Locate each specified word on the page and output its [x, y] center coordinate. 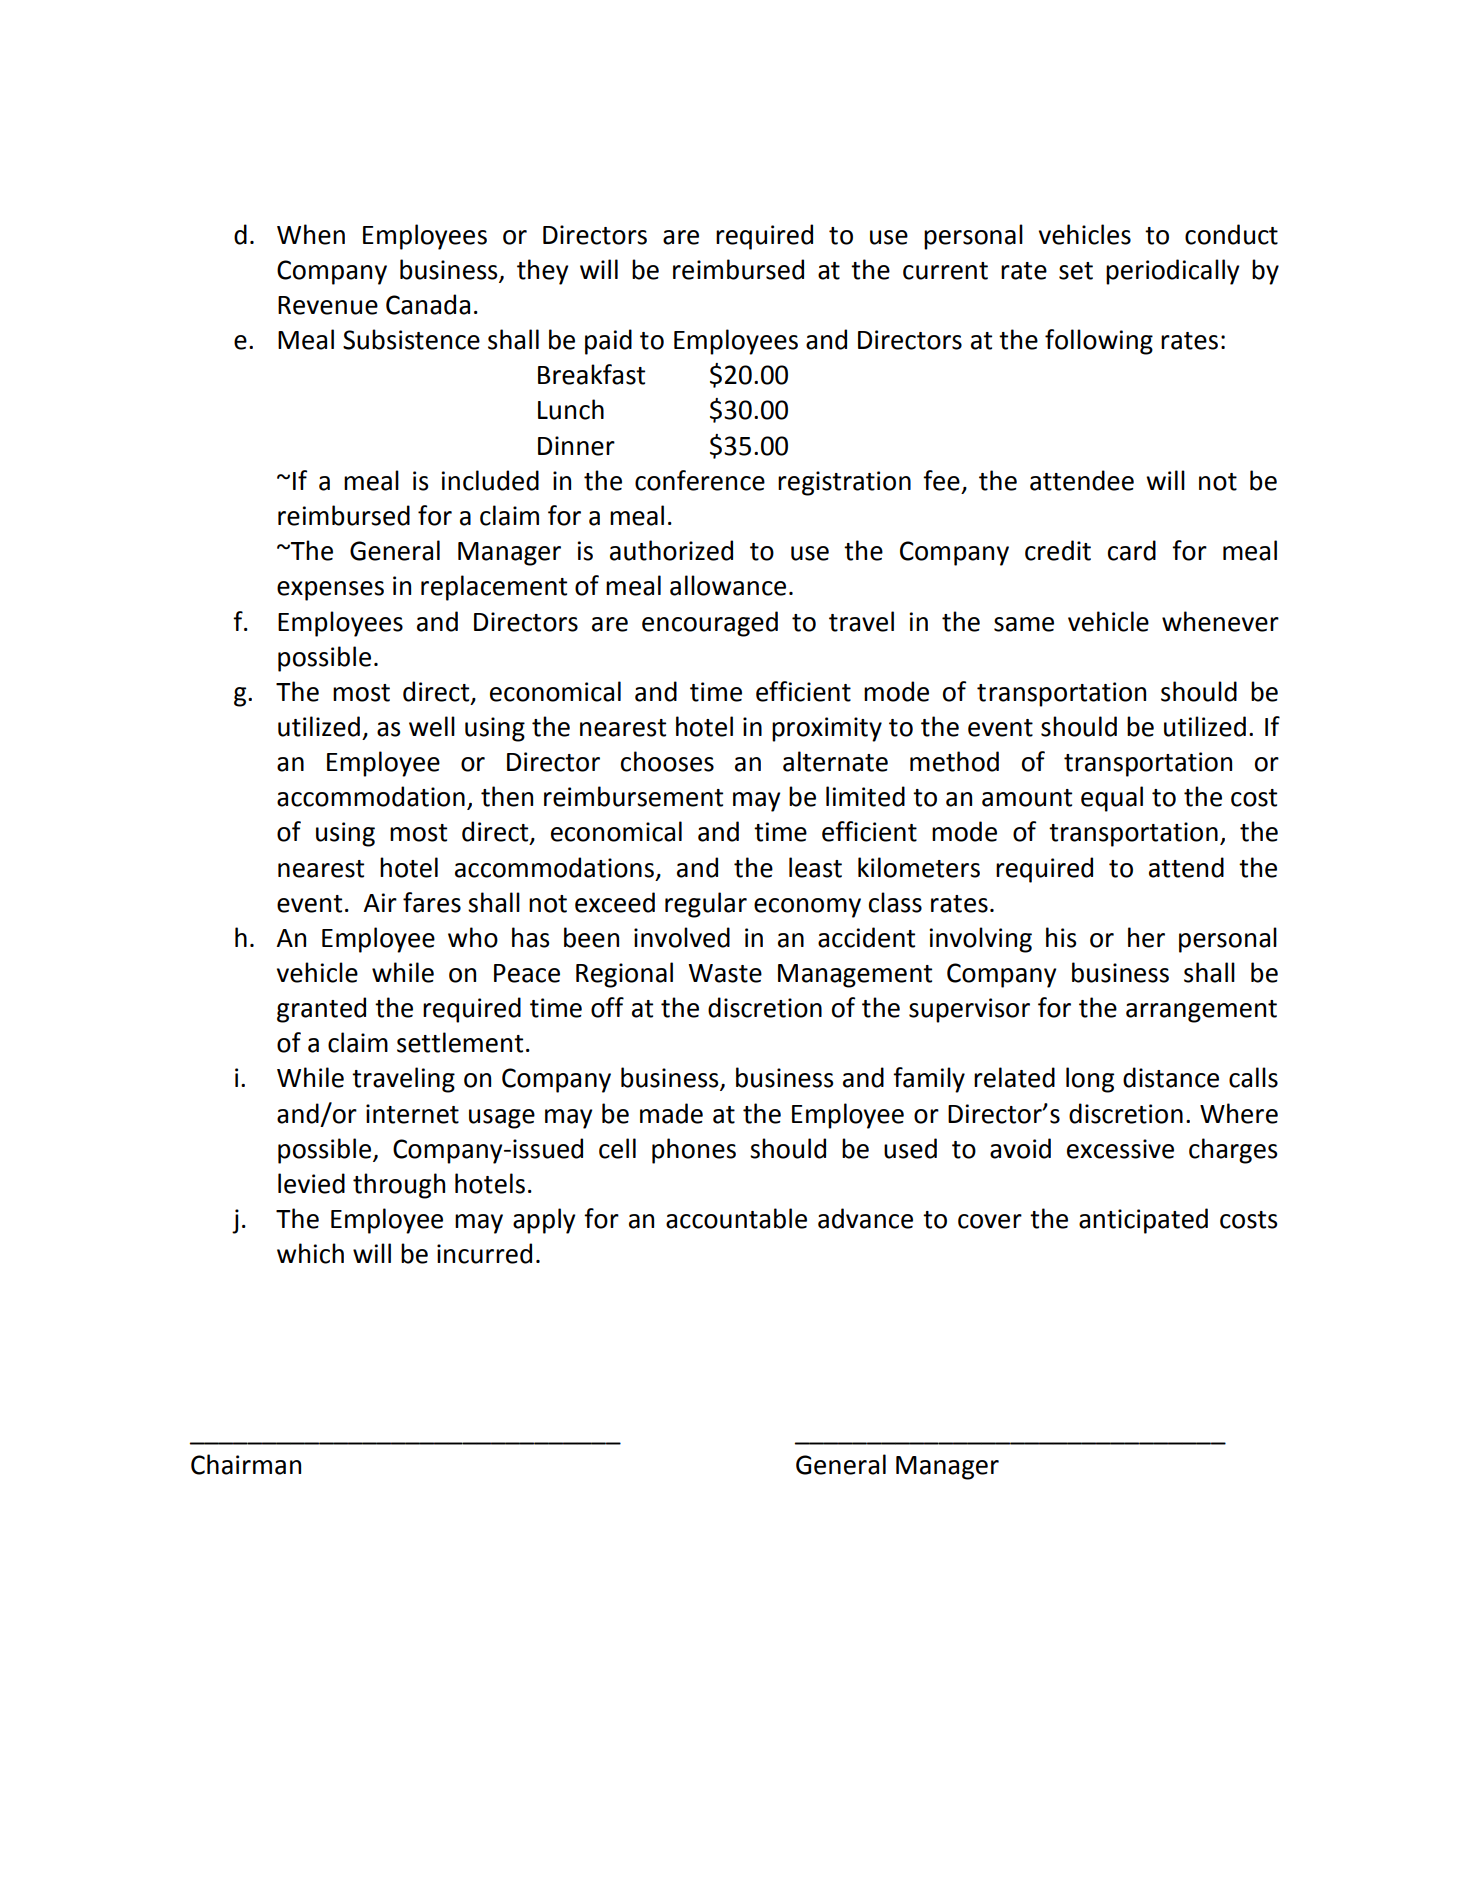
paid [608, 342]
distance [1171, 1077]
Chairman [246, 1464]
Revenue [328, 305]
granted [321, 1010]
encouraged [710, 624]
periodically [1173, 272]
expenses [330, 591]
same [1024, 624]
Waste [725, 973]
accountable [736, 1218]
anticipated [1143, 1221]
